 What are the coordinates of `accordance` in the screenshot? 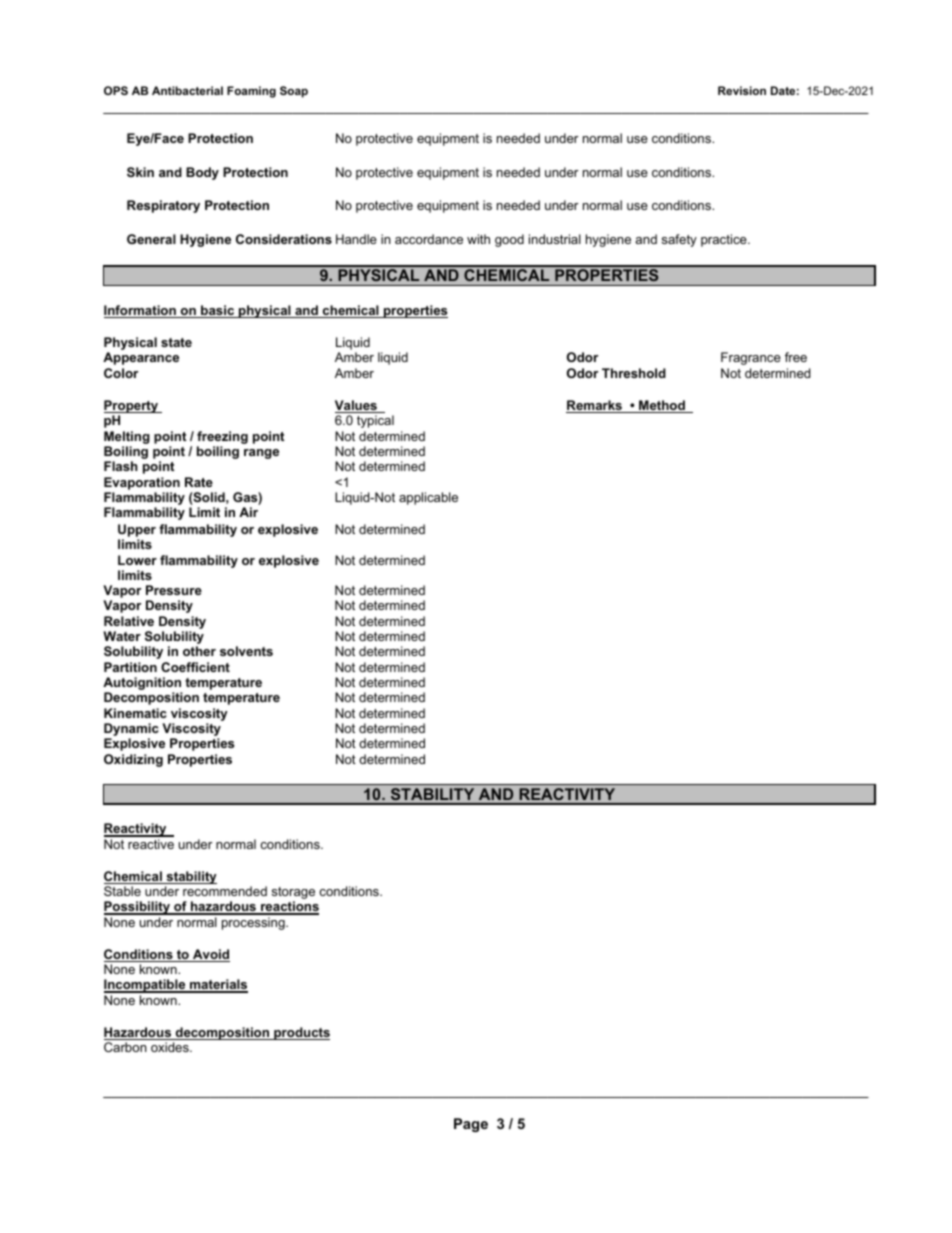 It's located at (429, 239).
